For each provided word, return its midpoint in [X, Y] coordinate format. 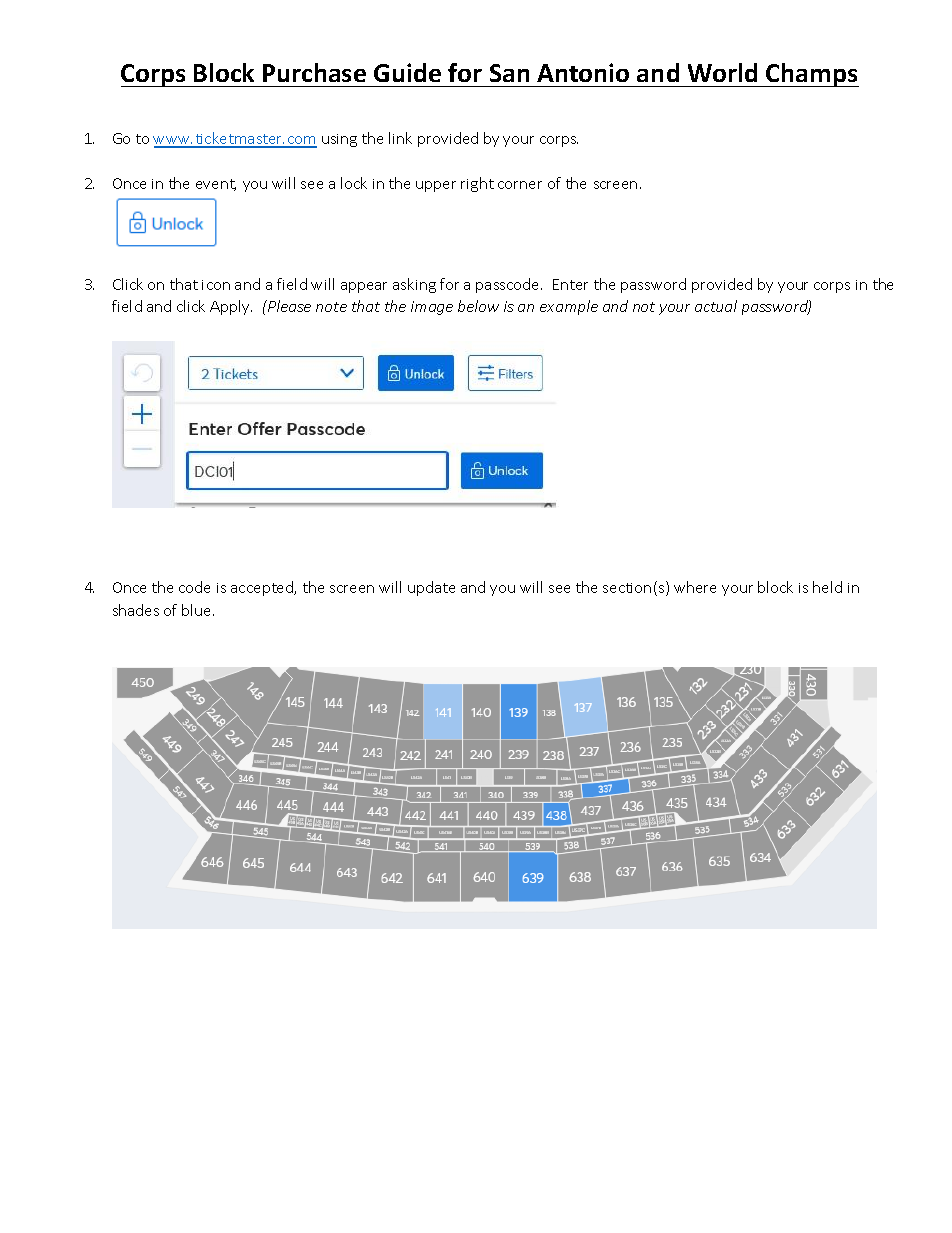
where [695, 587]
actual [716, 306]
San [509, 73]
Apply [231, 307]
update [431, 588]
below [478, 306]
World [722, 72]
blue [198, 610]
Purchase [314, 72]
